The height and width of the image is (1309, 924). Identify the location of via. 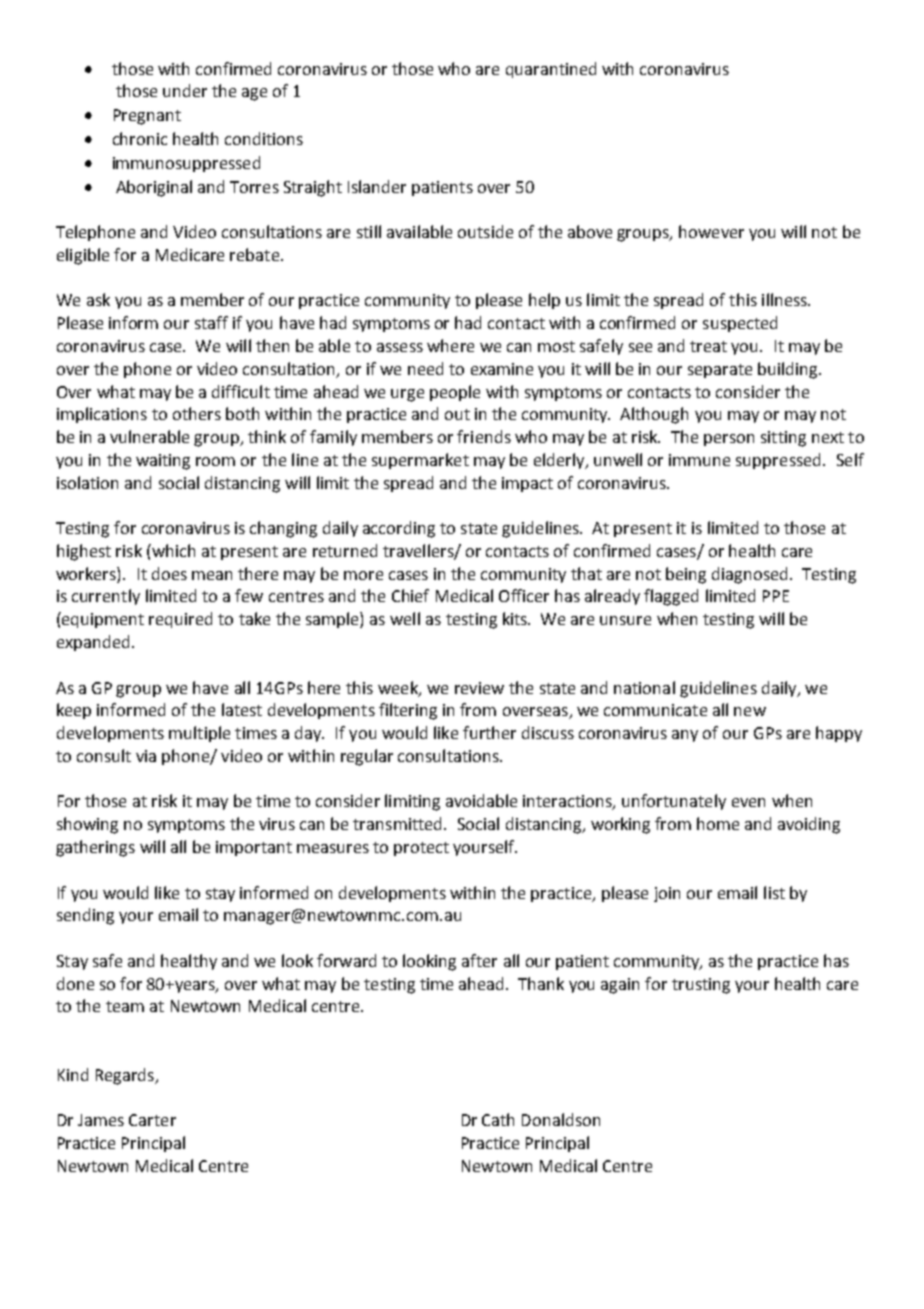
(146, 756).
